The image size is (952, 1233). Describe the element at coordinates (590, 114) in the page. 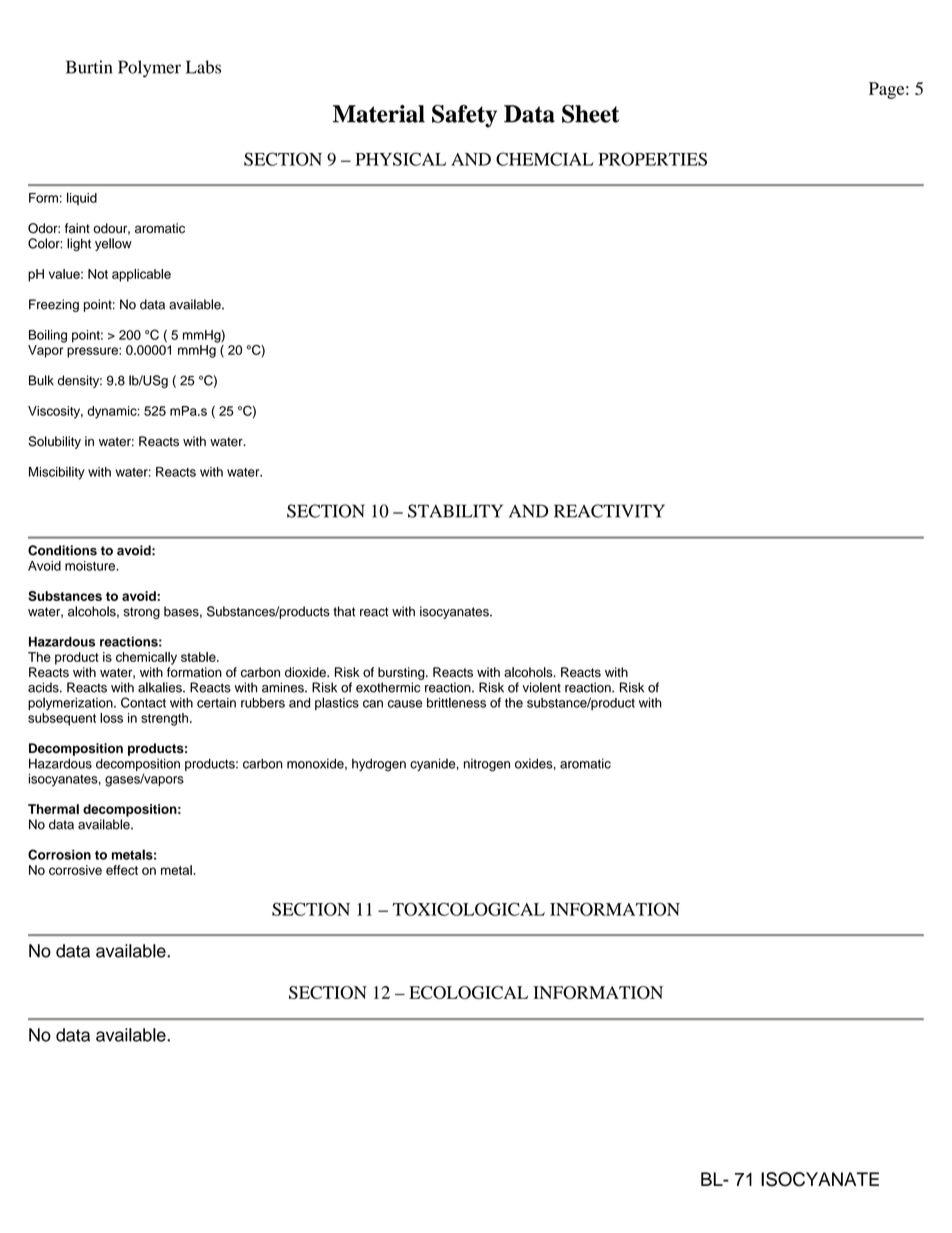

I see `Sheet` at that location.
